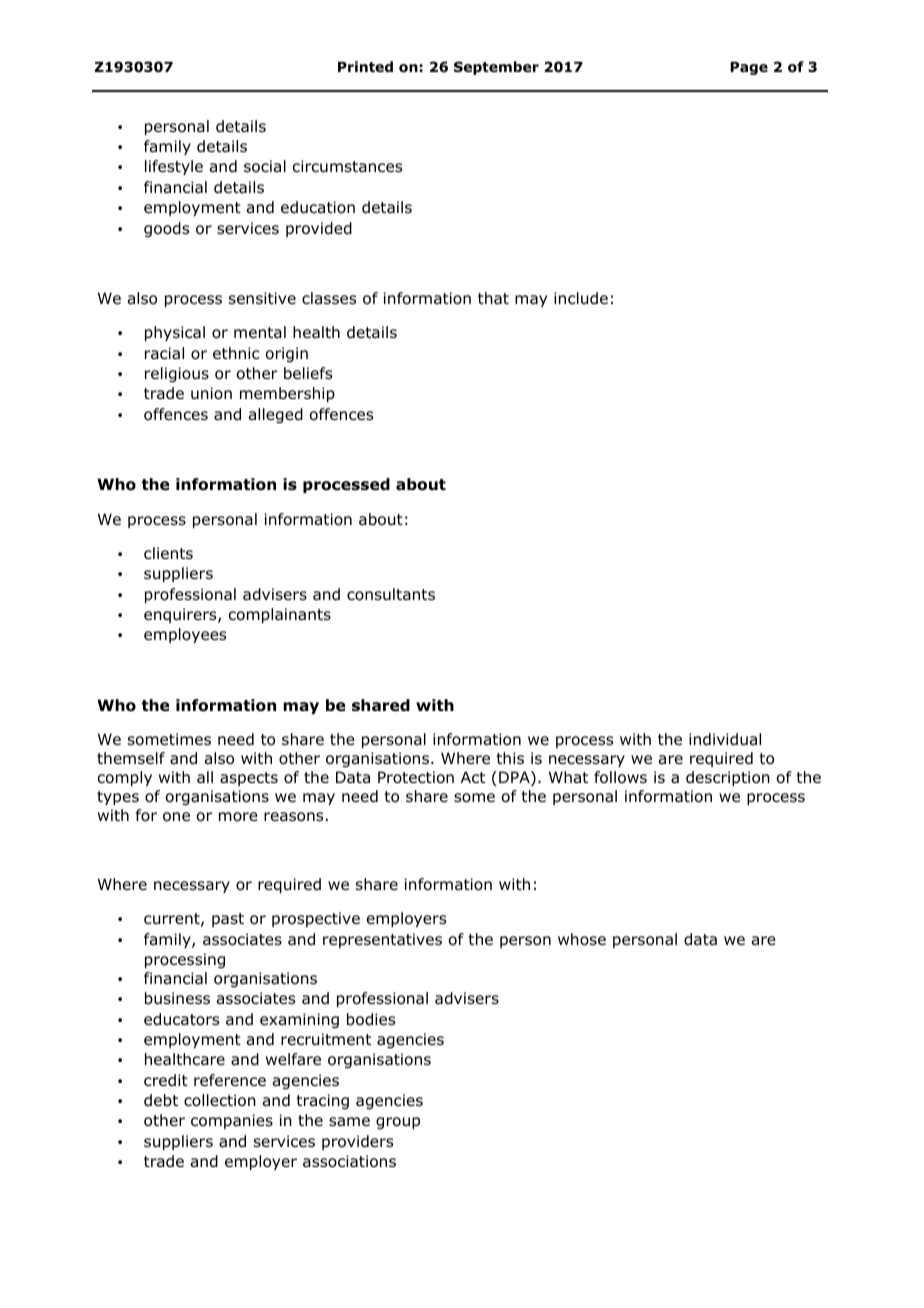  What do you see at coordinates (398, 1123) in the page?
I see `group` at bounding box center [398, 1123].
